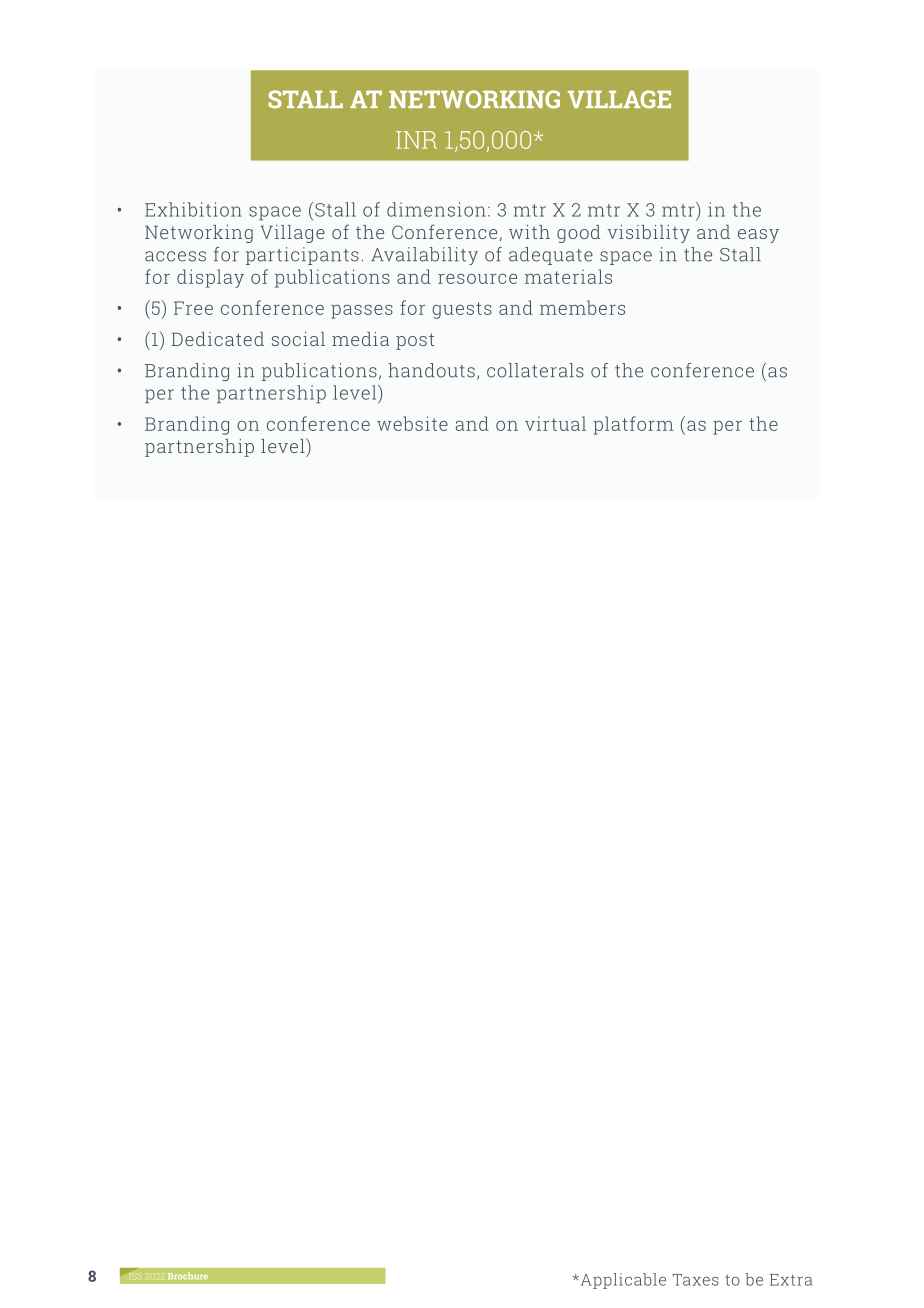 The image size is (924, 1308). I want to click on virtual, so click(555, 423).
